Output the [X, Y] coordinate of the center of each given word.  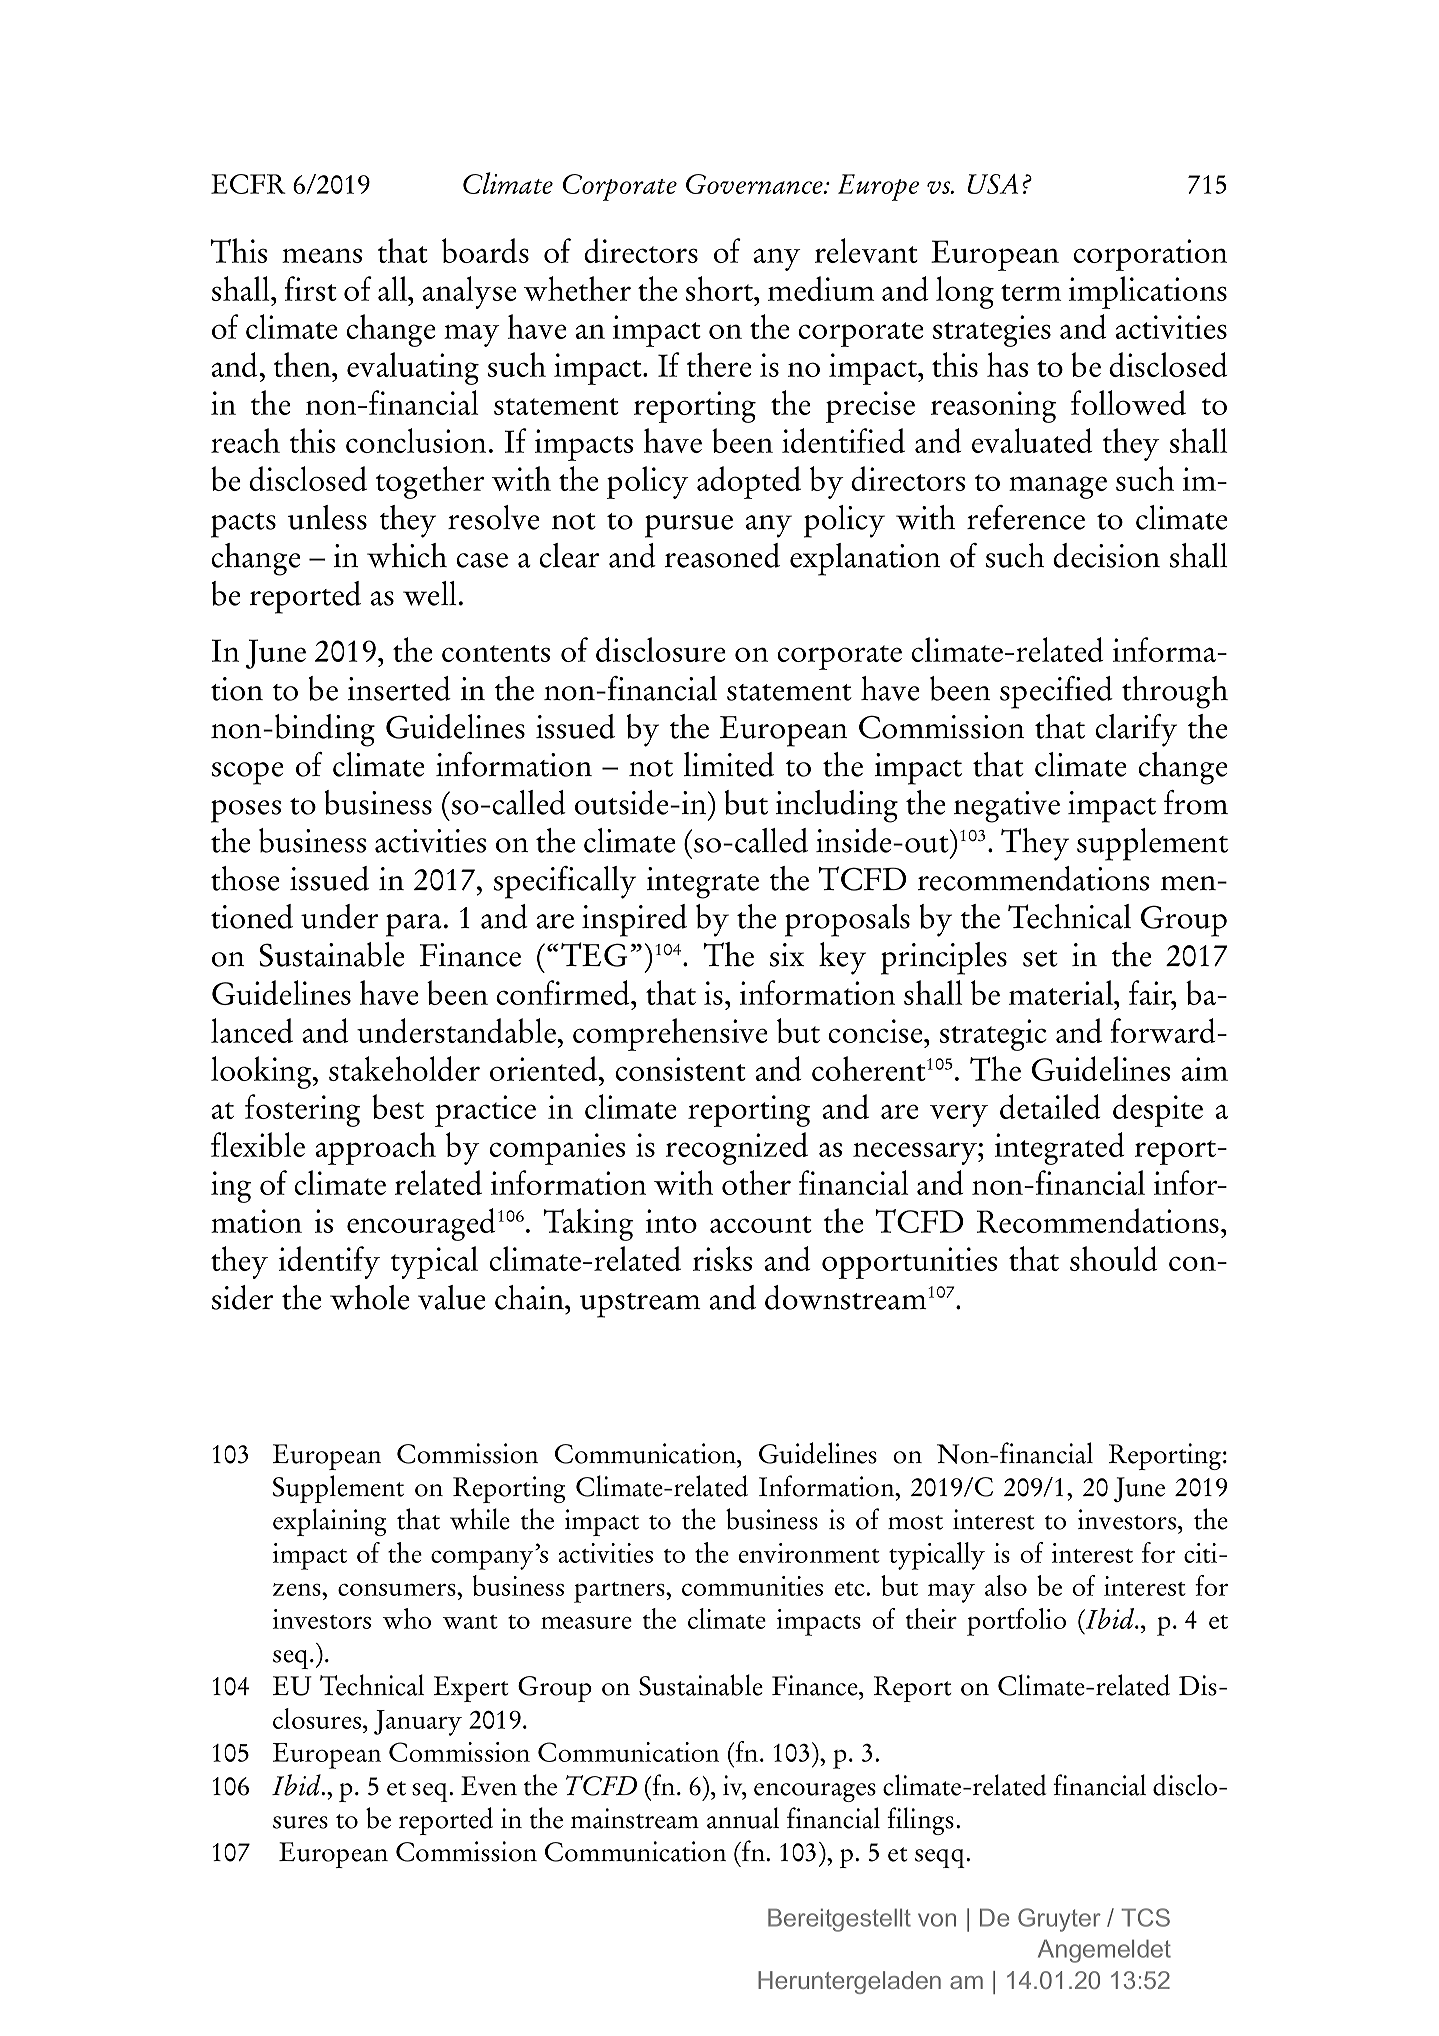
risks [722, 1258]
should [1114, 1258]
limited [729, 764]
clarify [1136, 730]
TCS [1145, 1917]
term [1031, 292]
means [322, 255]
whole [370, 1297]
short [720, 288]
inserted [399, 688]
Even [489, 1786]
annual [743, 1818]
